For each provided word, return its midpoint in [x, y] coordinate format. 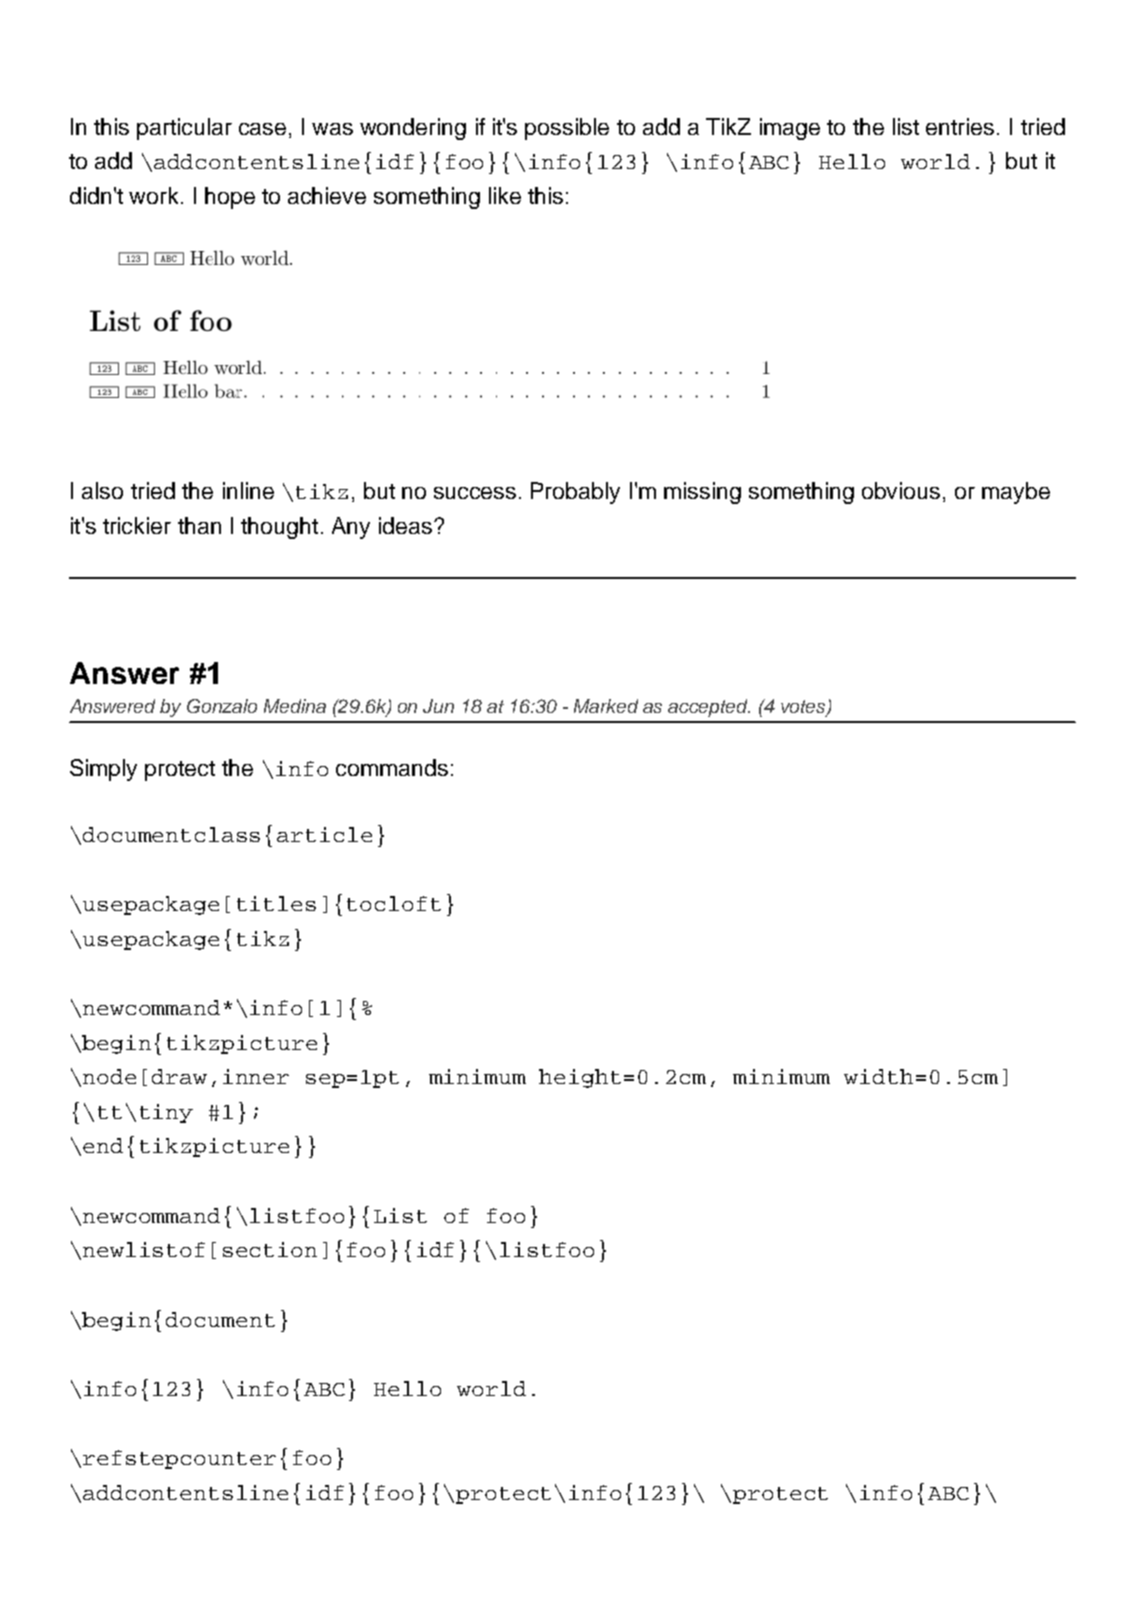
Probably [575, 493]
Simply [103, 770]
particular [184, 129]
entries [960, 126]
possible [567, 129]
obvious [901, 490]
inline [248, 490]
